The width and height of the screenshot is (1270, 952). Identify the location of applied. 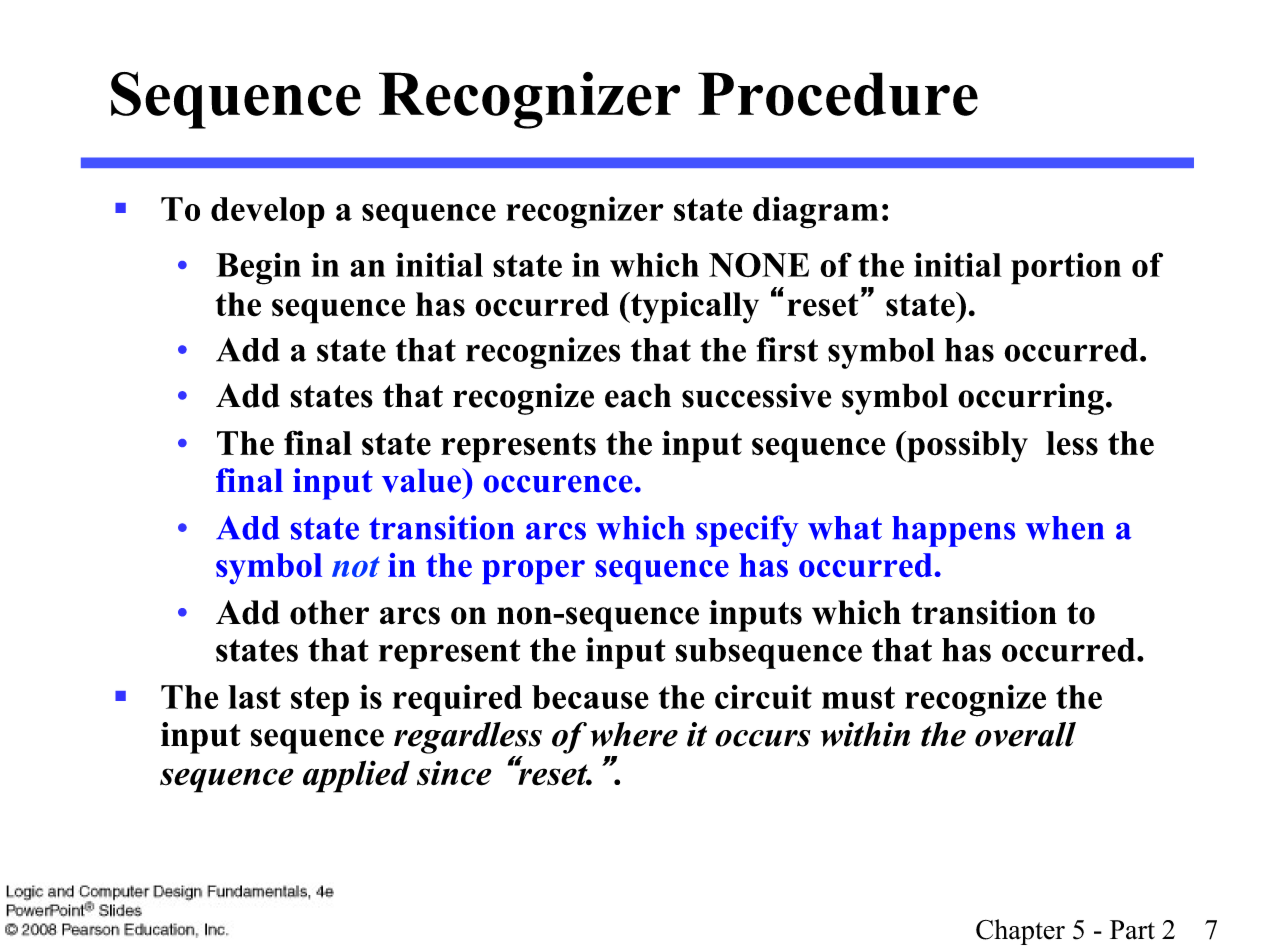
(356, 776).
